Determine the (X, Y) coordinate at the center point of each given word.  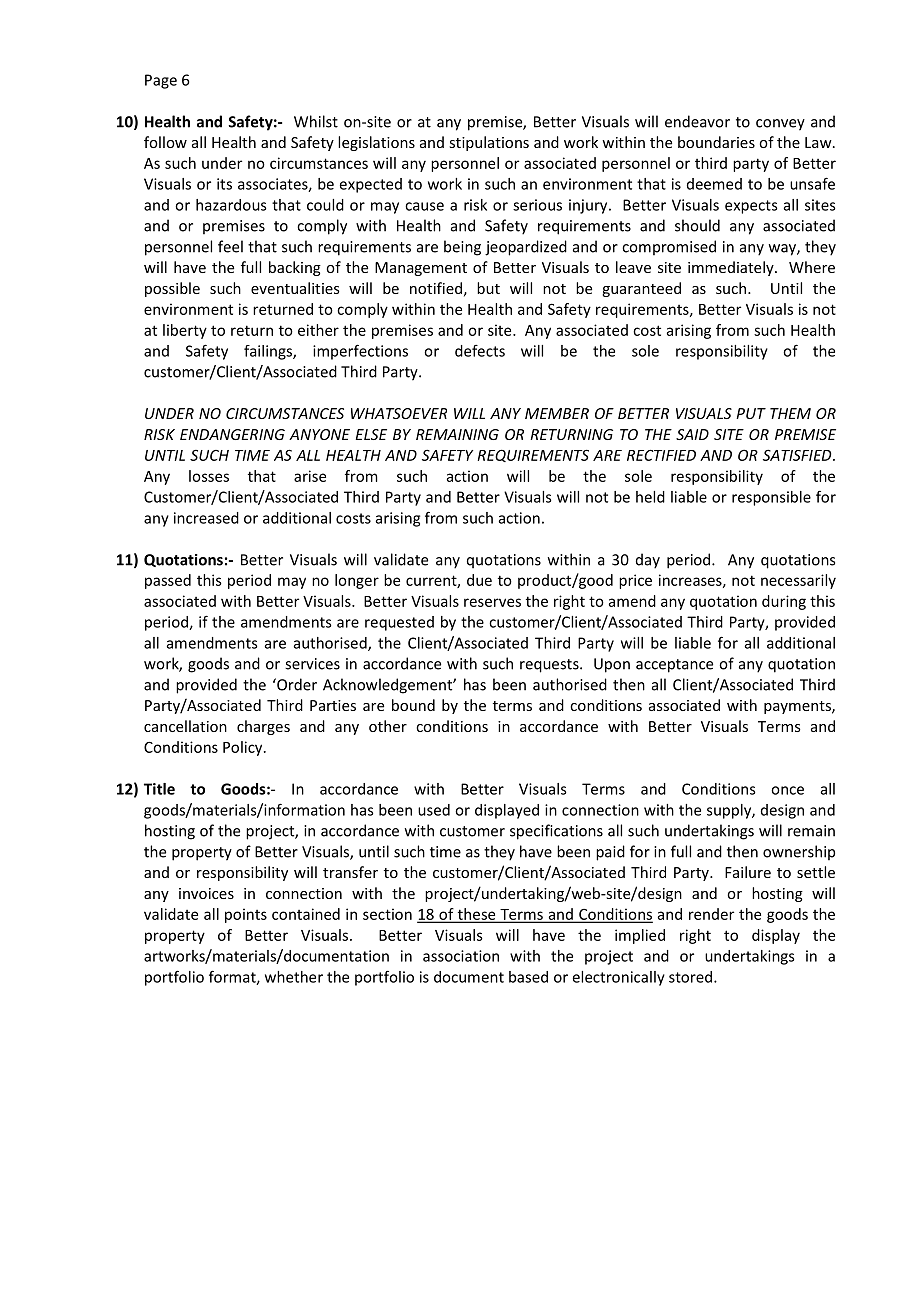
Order (296, 684)
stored (690, 977)
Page (161, 81)
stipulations (489, 143)
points (246, 915)
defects (480, 351)
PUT (751, 413)
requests (550, 666)
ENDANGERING (232, 434)
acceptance (674, 666)
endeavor (697, 121)
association (461, 956)
